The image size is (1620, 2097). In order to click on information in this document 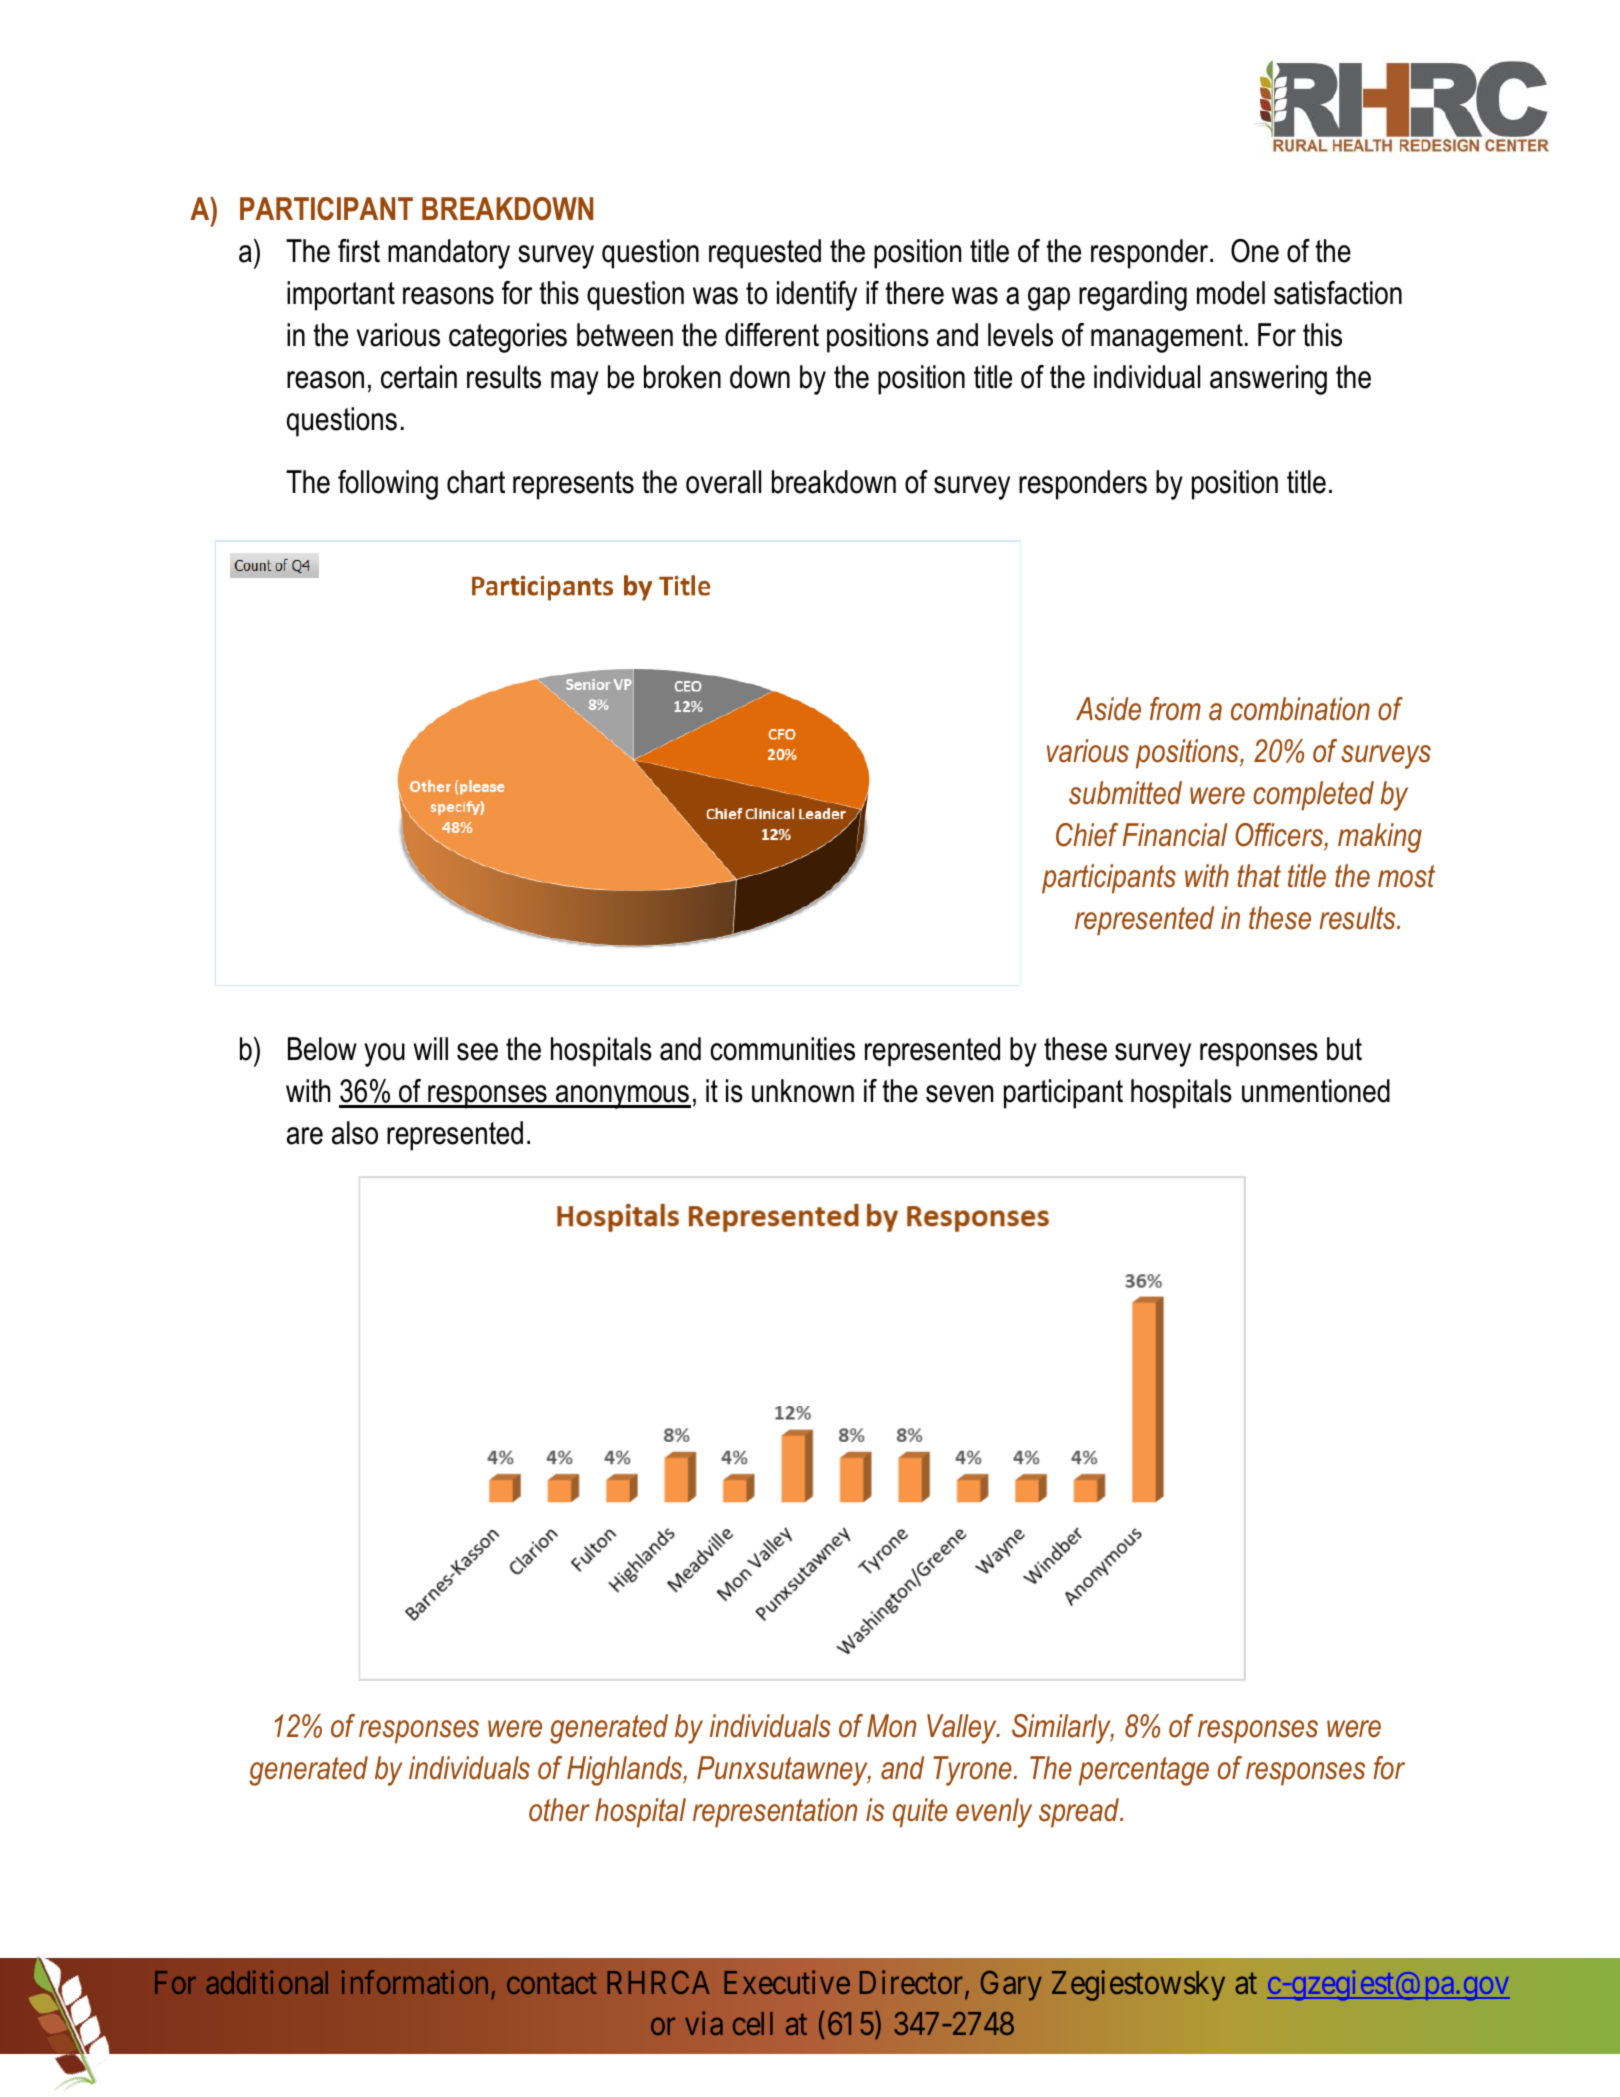, I will do `click(415, 1982)`.
